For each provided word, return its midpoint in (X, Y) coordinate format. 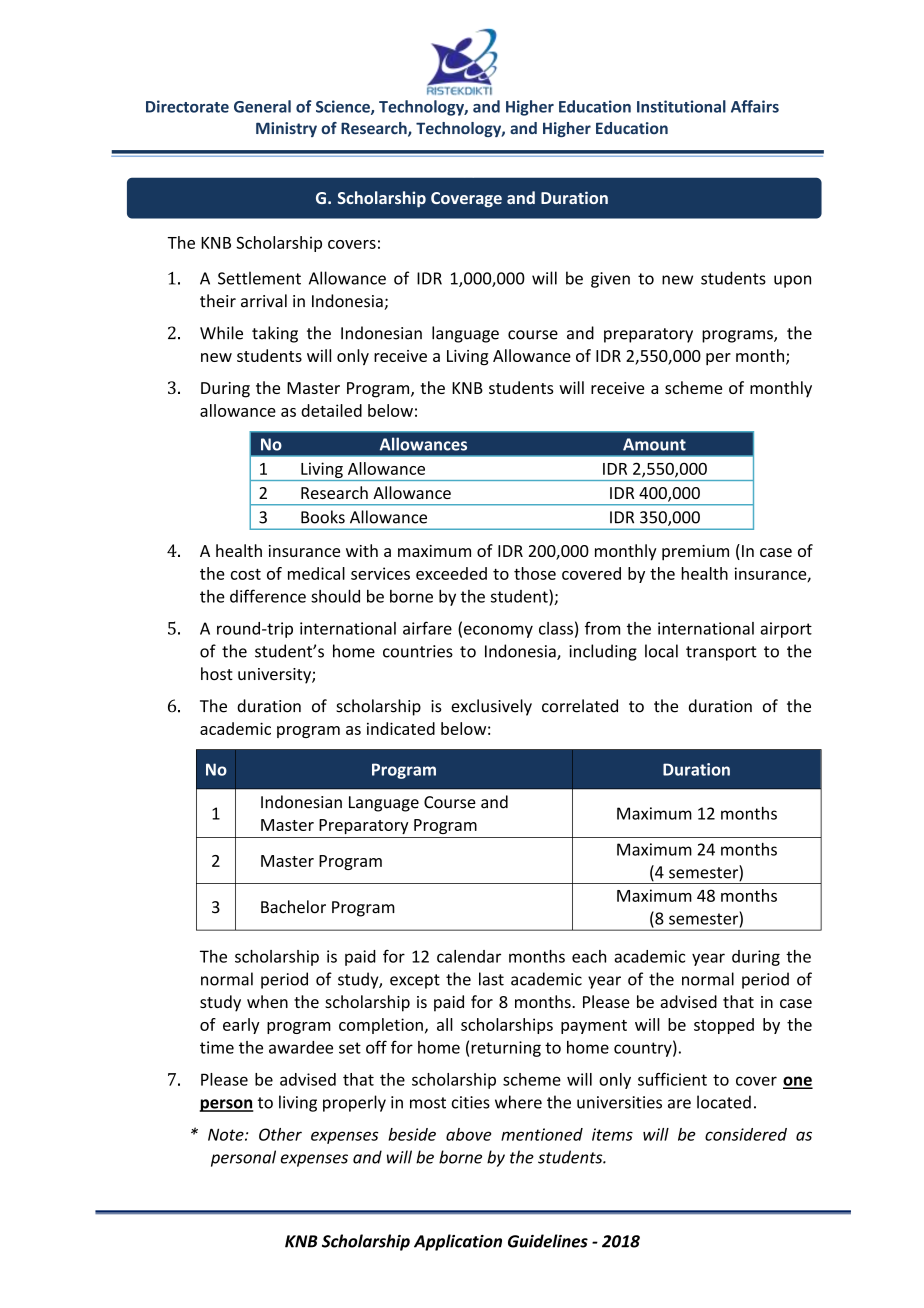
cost (246, 574)
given (610, 280)
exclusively (491, 707)
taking (275, 334)
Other (280, 1134)
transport (721, 653)
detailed (331, 410)
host (217, 673)
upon (792, 281)
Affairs (755, 106)
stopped (724, 1026)
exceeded (451, 573)
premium (695, 553)
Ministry (286, 129)
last (491, 979)
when (267, 1001)
